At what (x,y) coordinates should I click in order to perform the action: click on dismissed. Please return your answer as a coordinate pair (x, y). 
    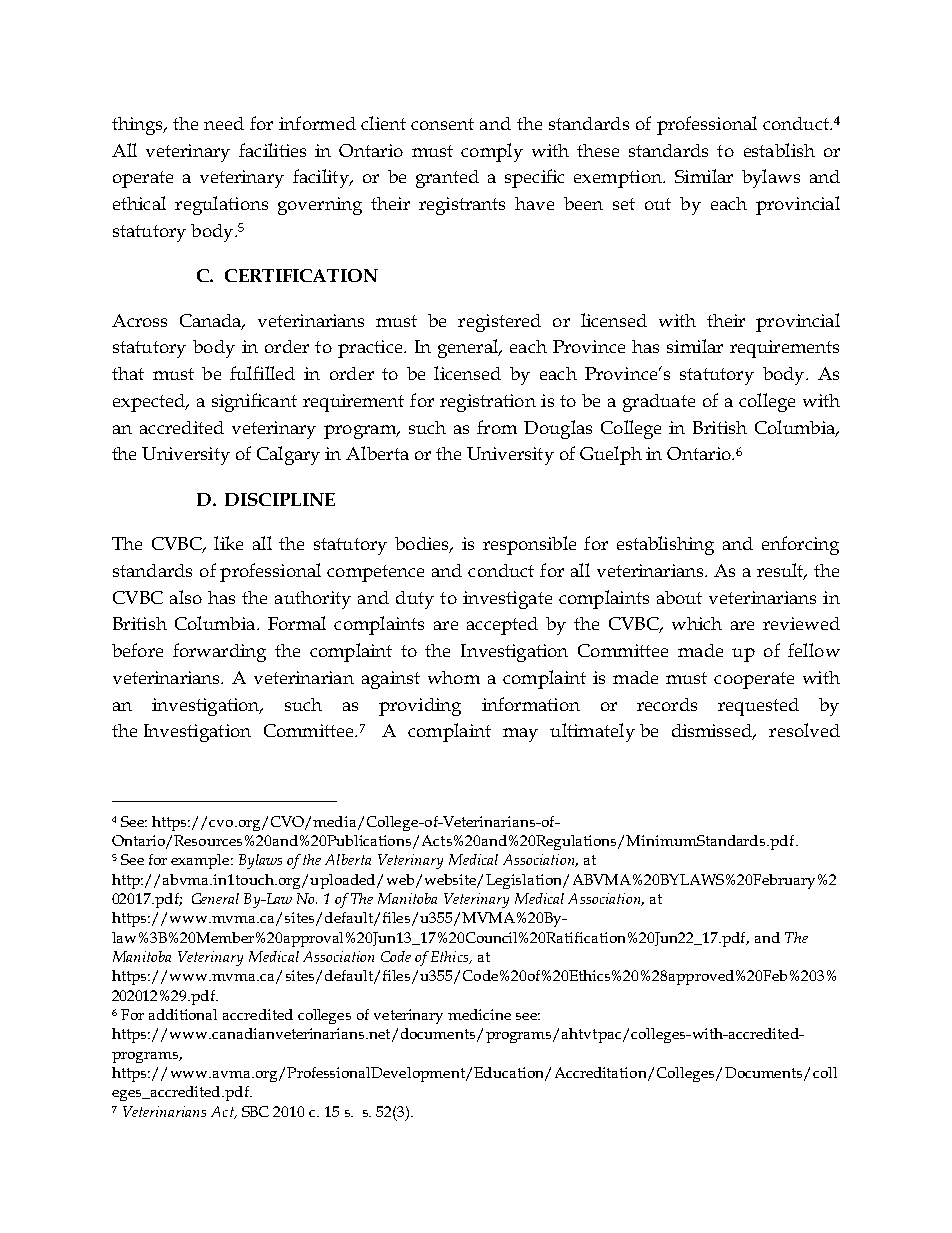
    Looking at the image, I should click on (713, 732).
